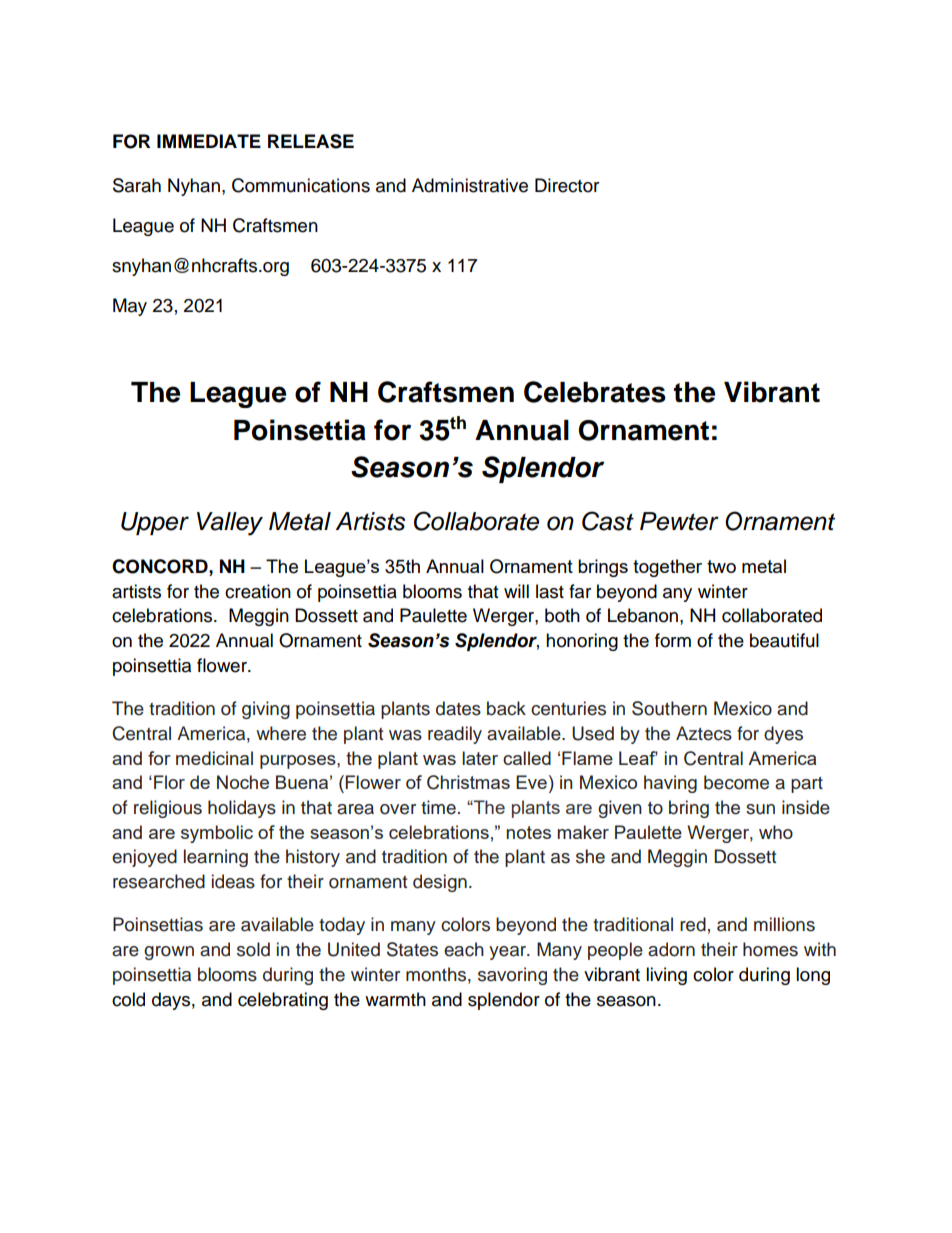 The width and height of the image is (952, 1233). What do you see at coordinates (169, 953) in the image?
I see `grown` at bounding box center [169, 953].
